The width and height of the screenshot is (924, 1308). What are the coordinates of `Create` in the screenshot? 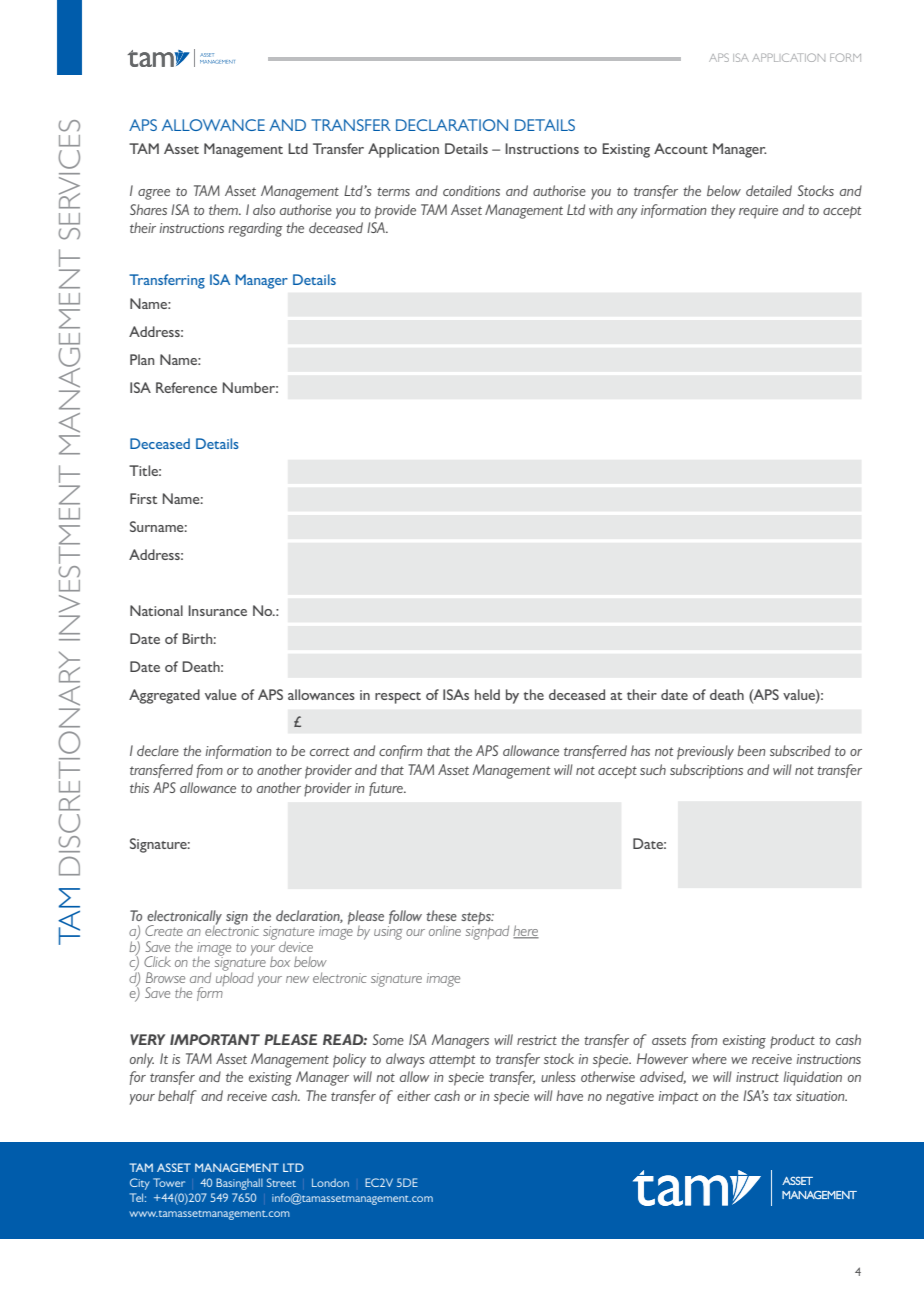 It's located at (164, 930).
